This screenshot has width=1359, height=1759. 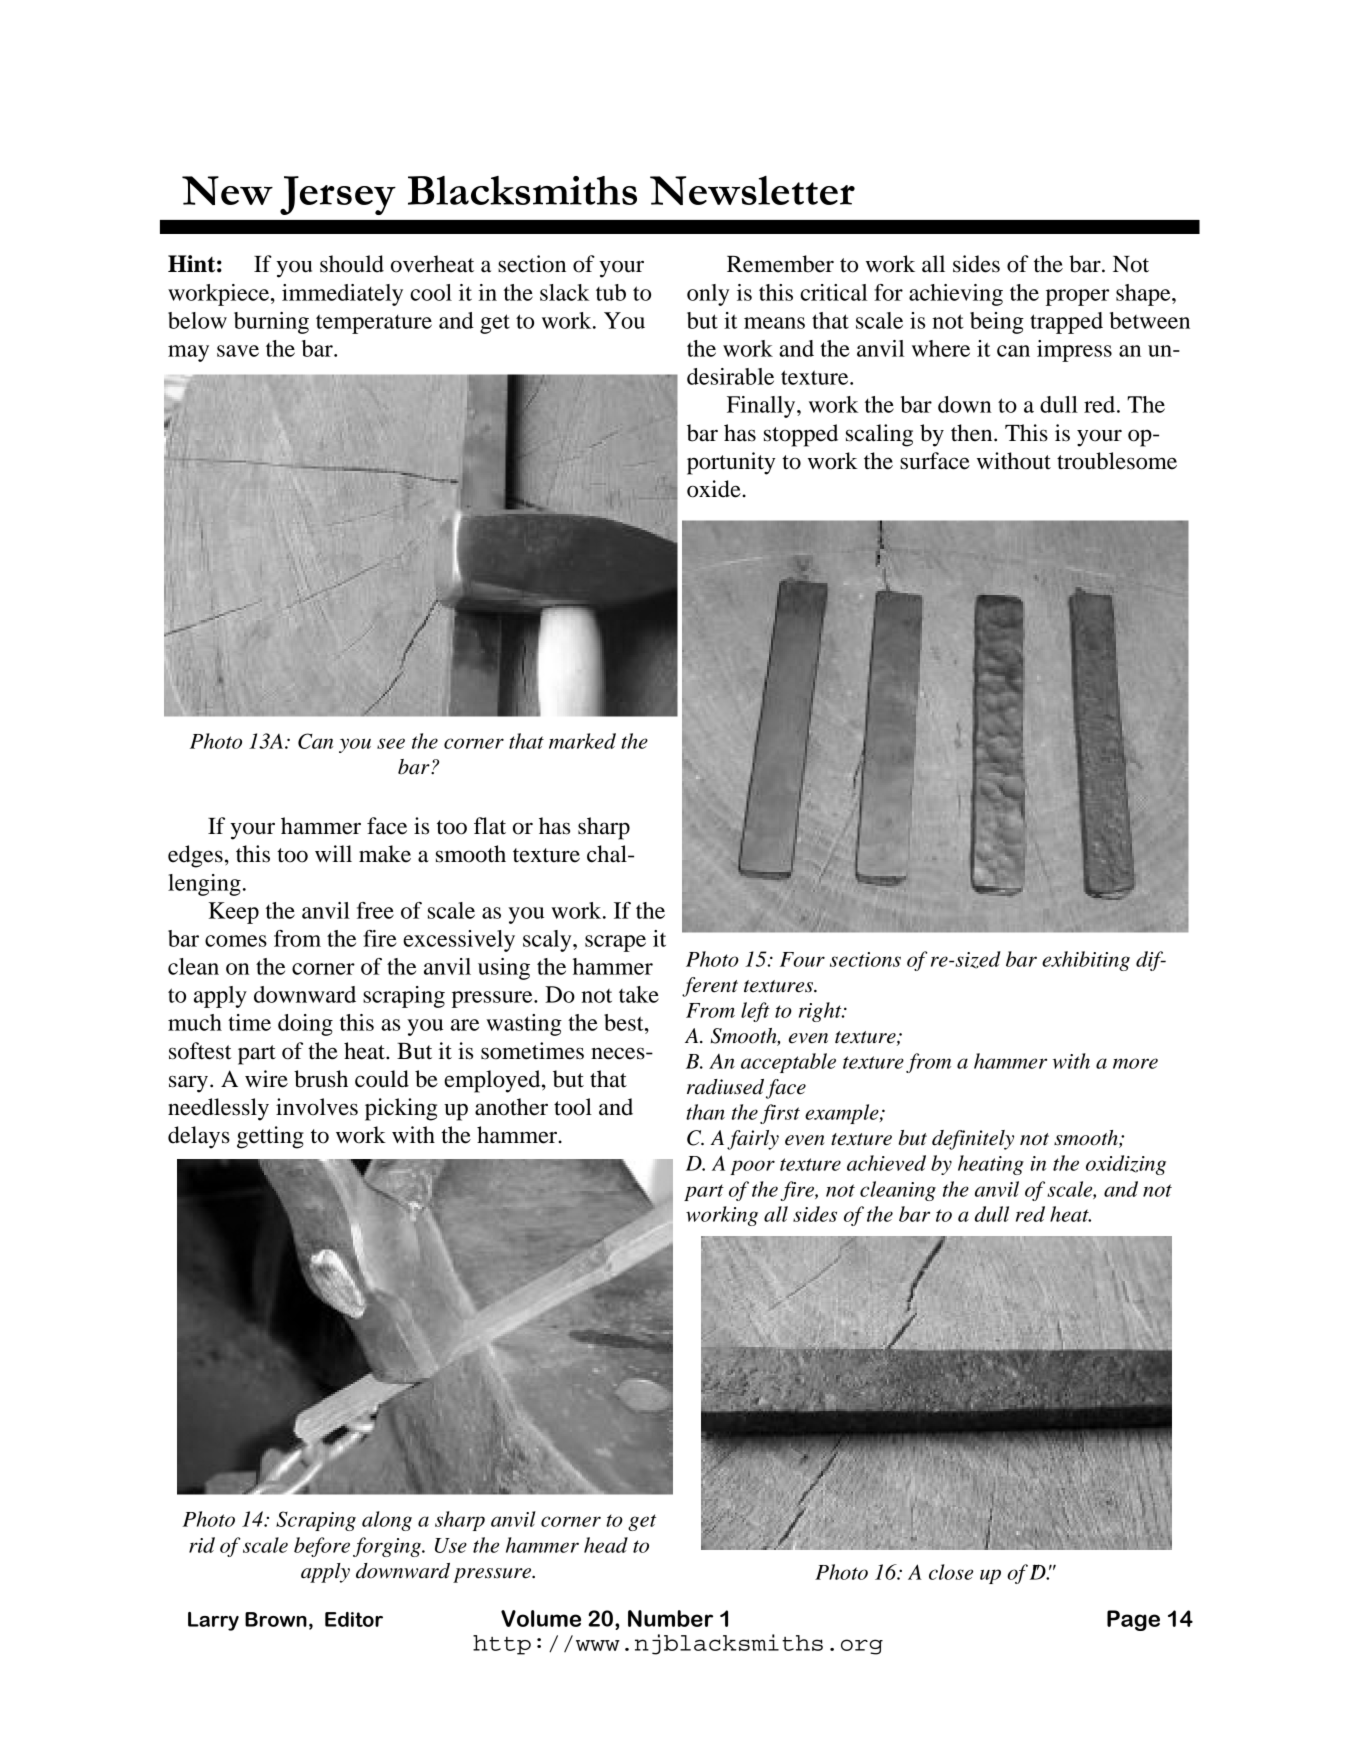 I want to click on scrape, so click(x=615, y=943).
